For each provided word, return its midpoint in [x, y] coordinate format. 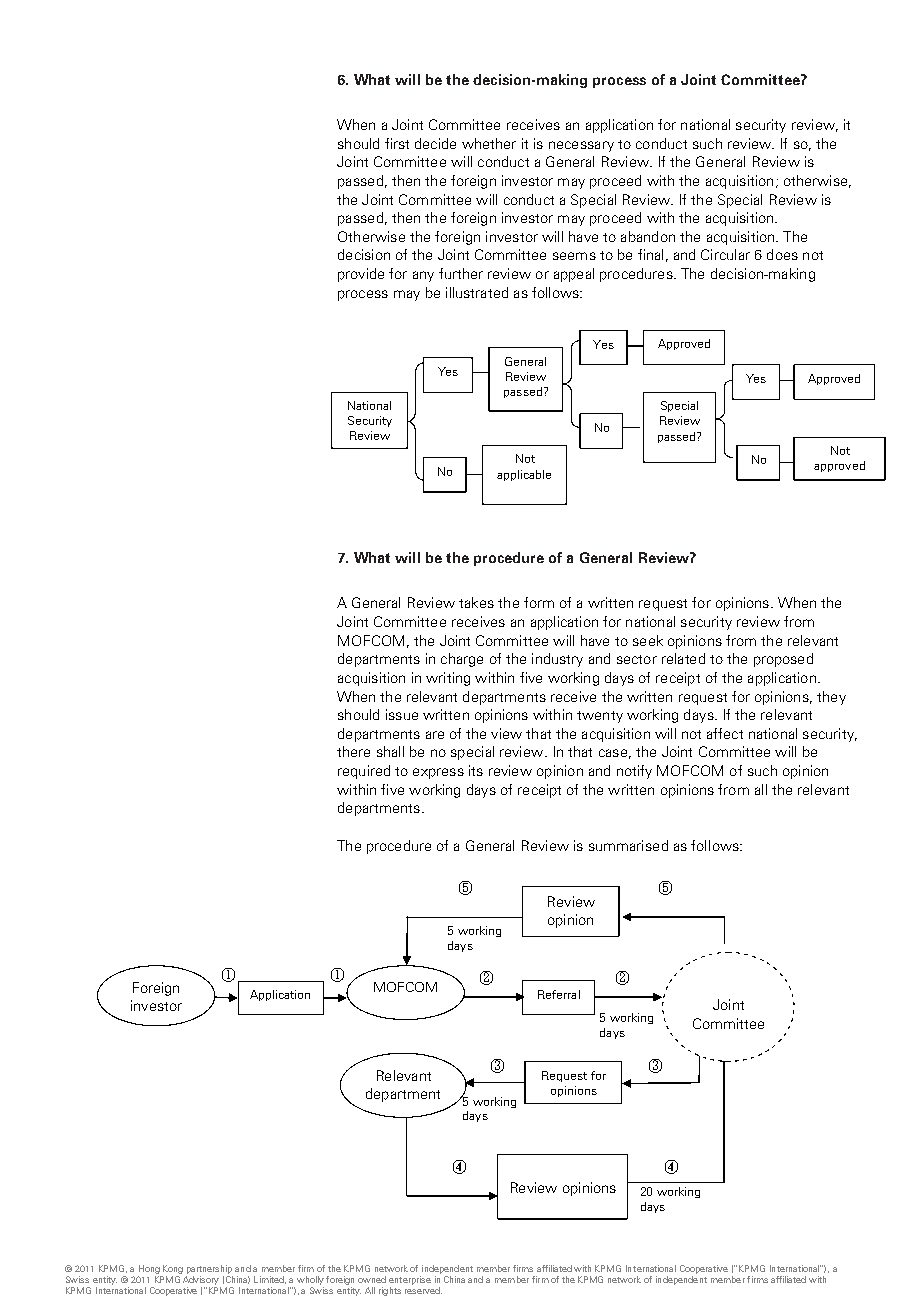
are [435, 735]
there [353, 751]
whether [489, 143]
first [397, 143]
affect [725, 733]
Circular [725, 254]
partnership [209, 1269]
